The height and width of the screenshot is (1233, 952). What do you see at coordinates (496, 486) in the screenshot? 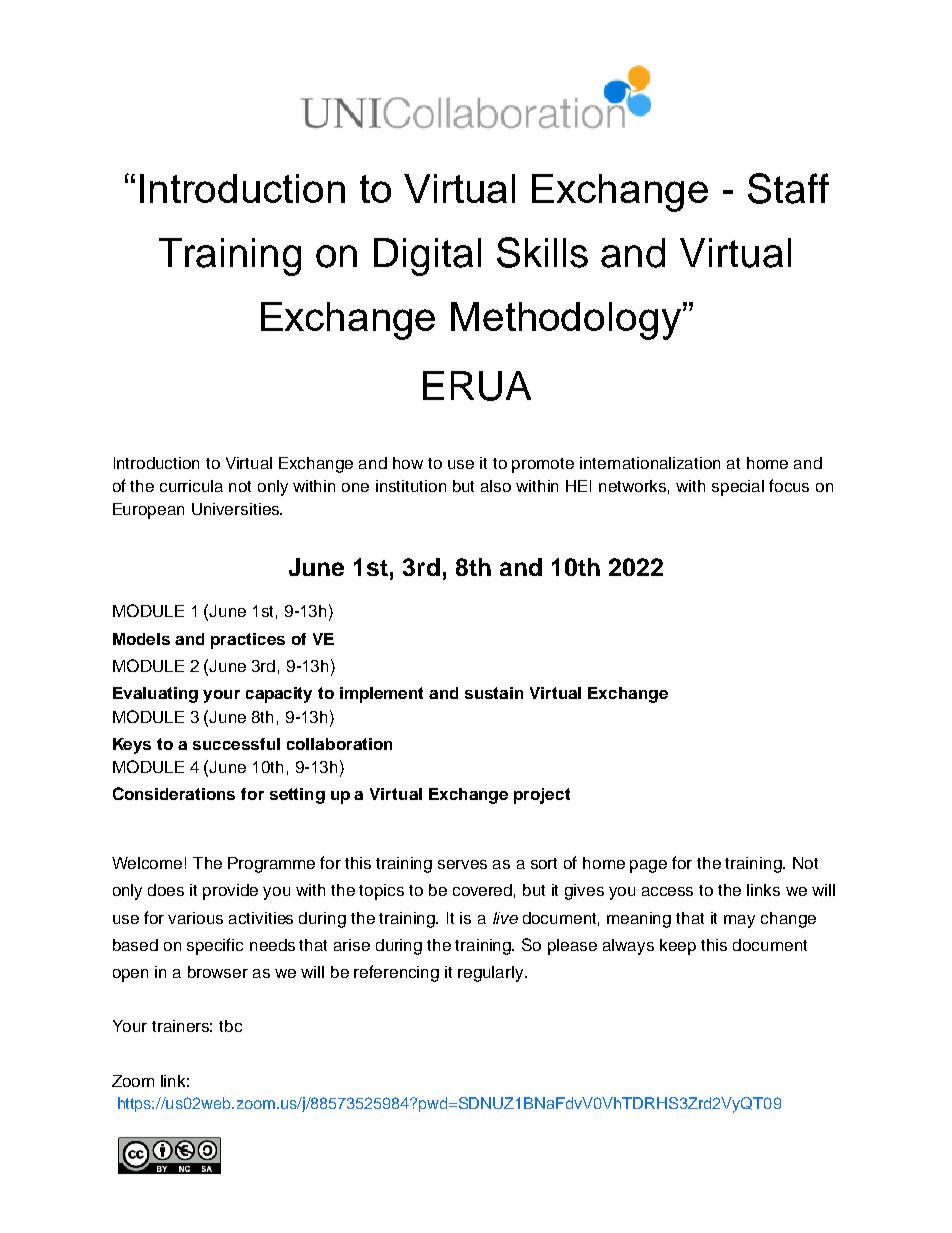
I see `also` at bounding box center [496, 486].
